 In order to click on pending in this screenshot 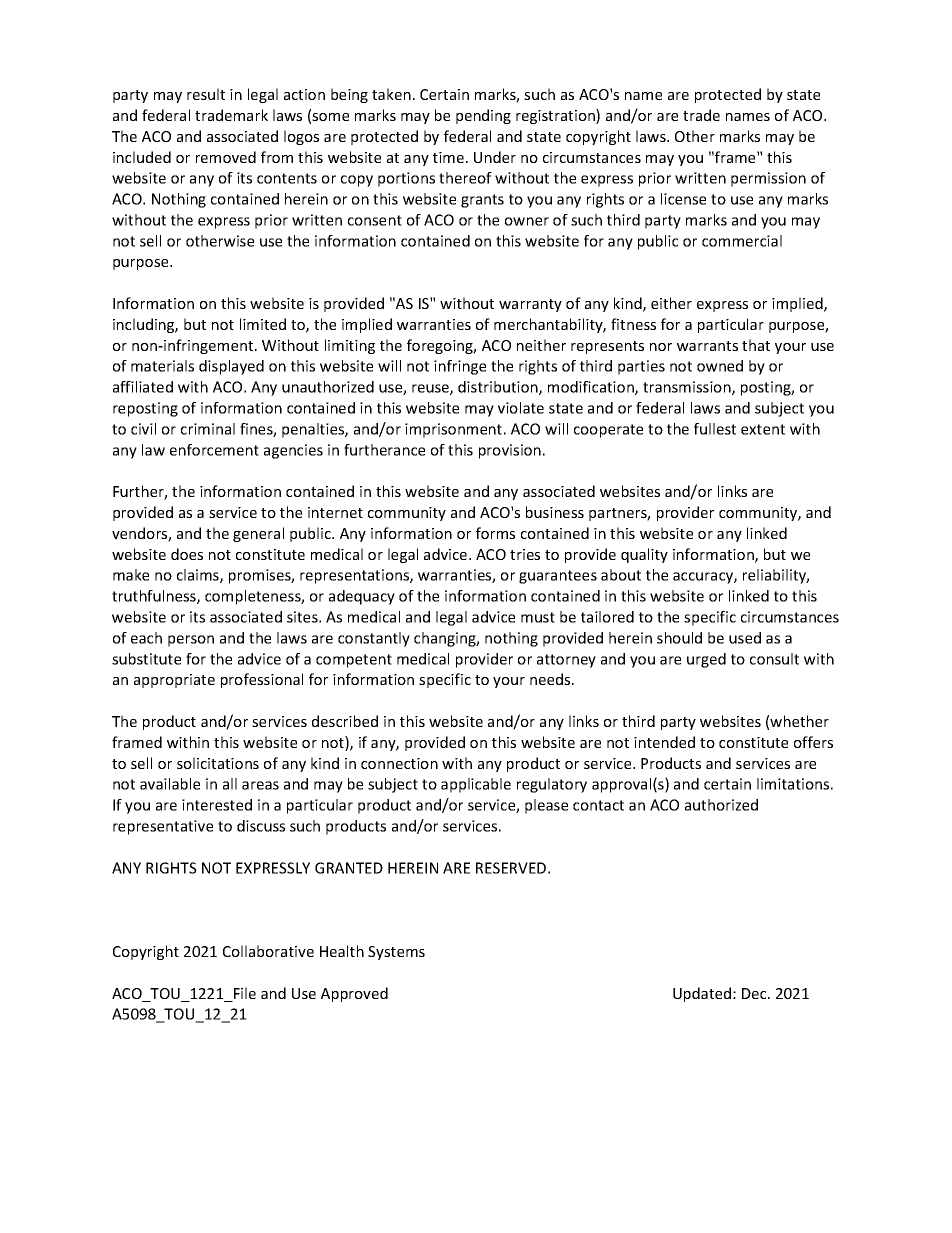, I will do `click(483, 116)`.
